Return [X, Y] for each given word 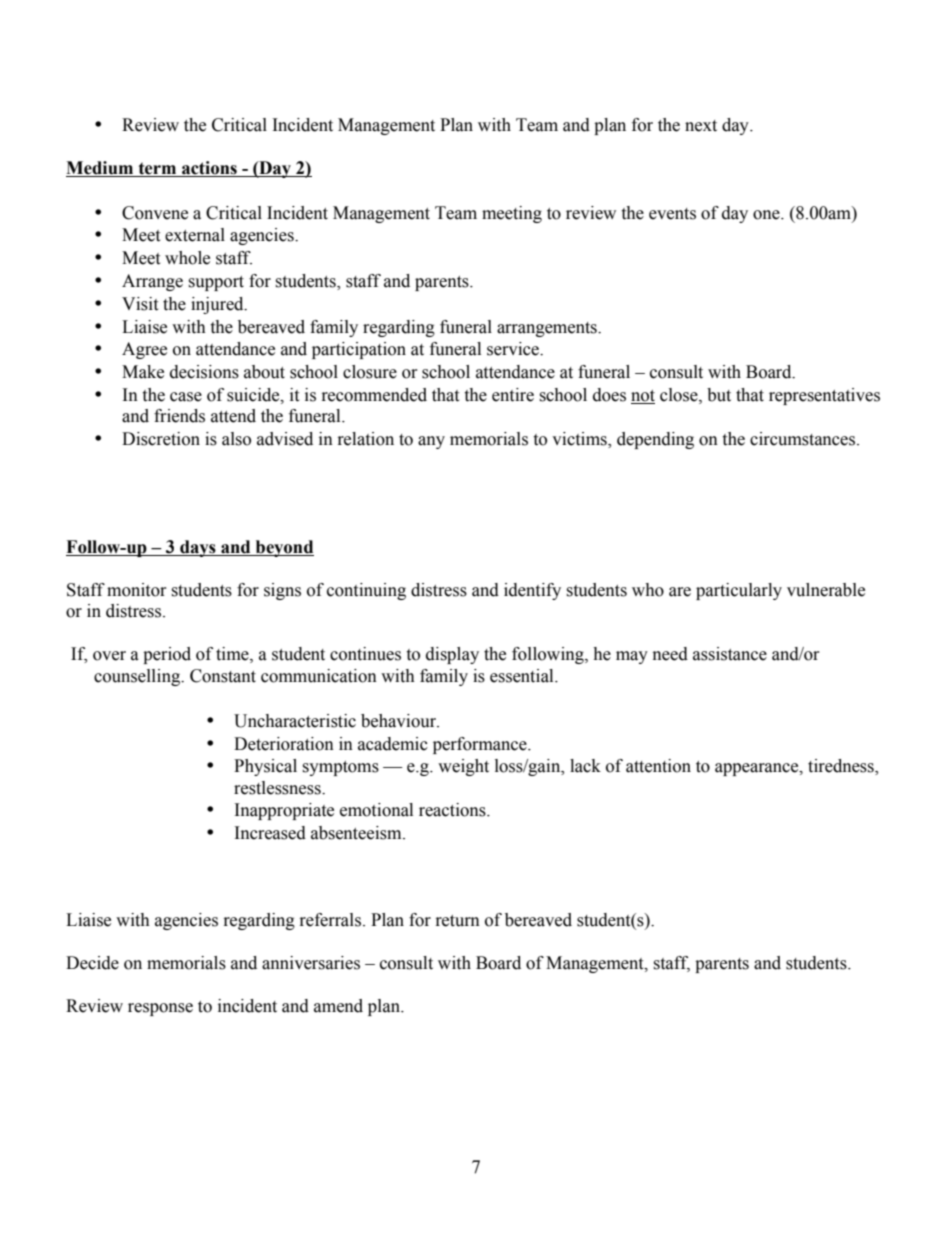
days [198, 548]
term [157, 169]
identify [532, 591]
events [672, 214]
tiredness [842, 767]
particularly [739, 591]
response [160, 1009]
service [514, 349]
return [458, 921]
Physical [265, 767]
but [719, 395]
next [701, 126]
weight [463, 767]
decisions [204, 372]
